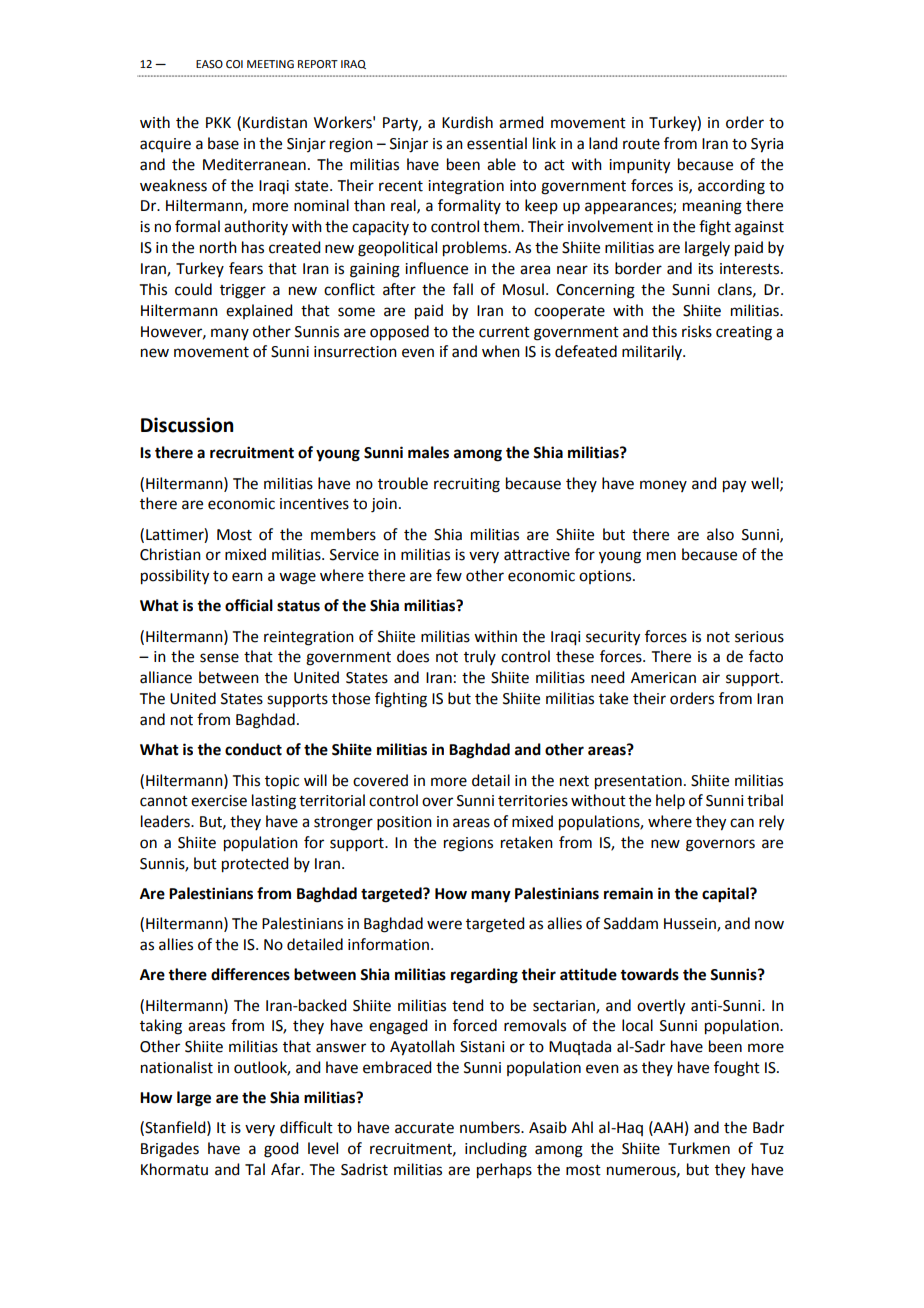  Describe the element at coordinates (641, 144) in the document. I see `route` at that location.
